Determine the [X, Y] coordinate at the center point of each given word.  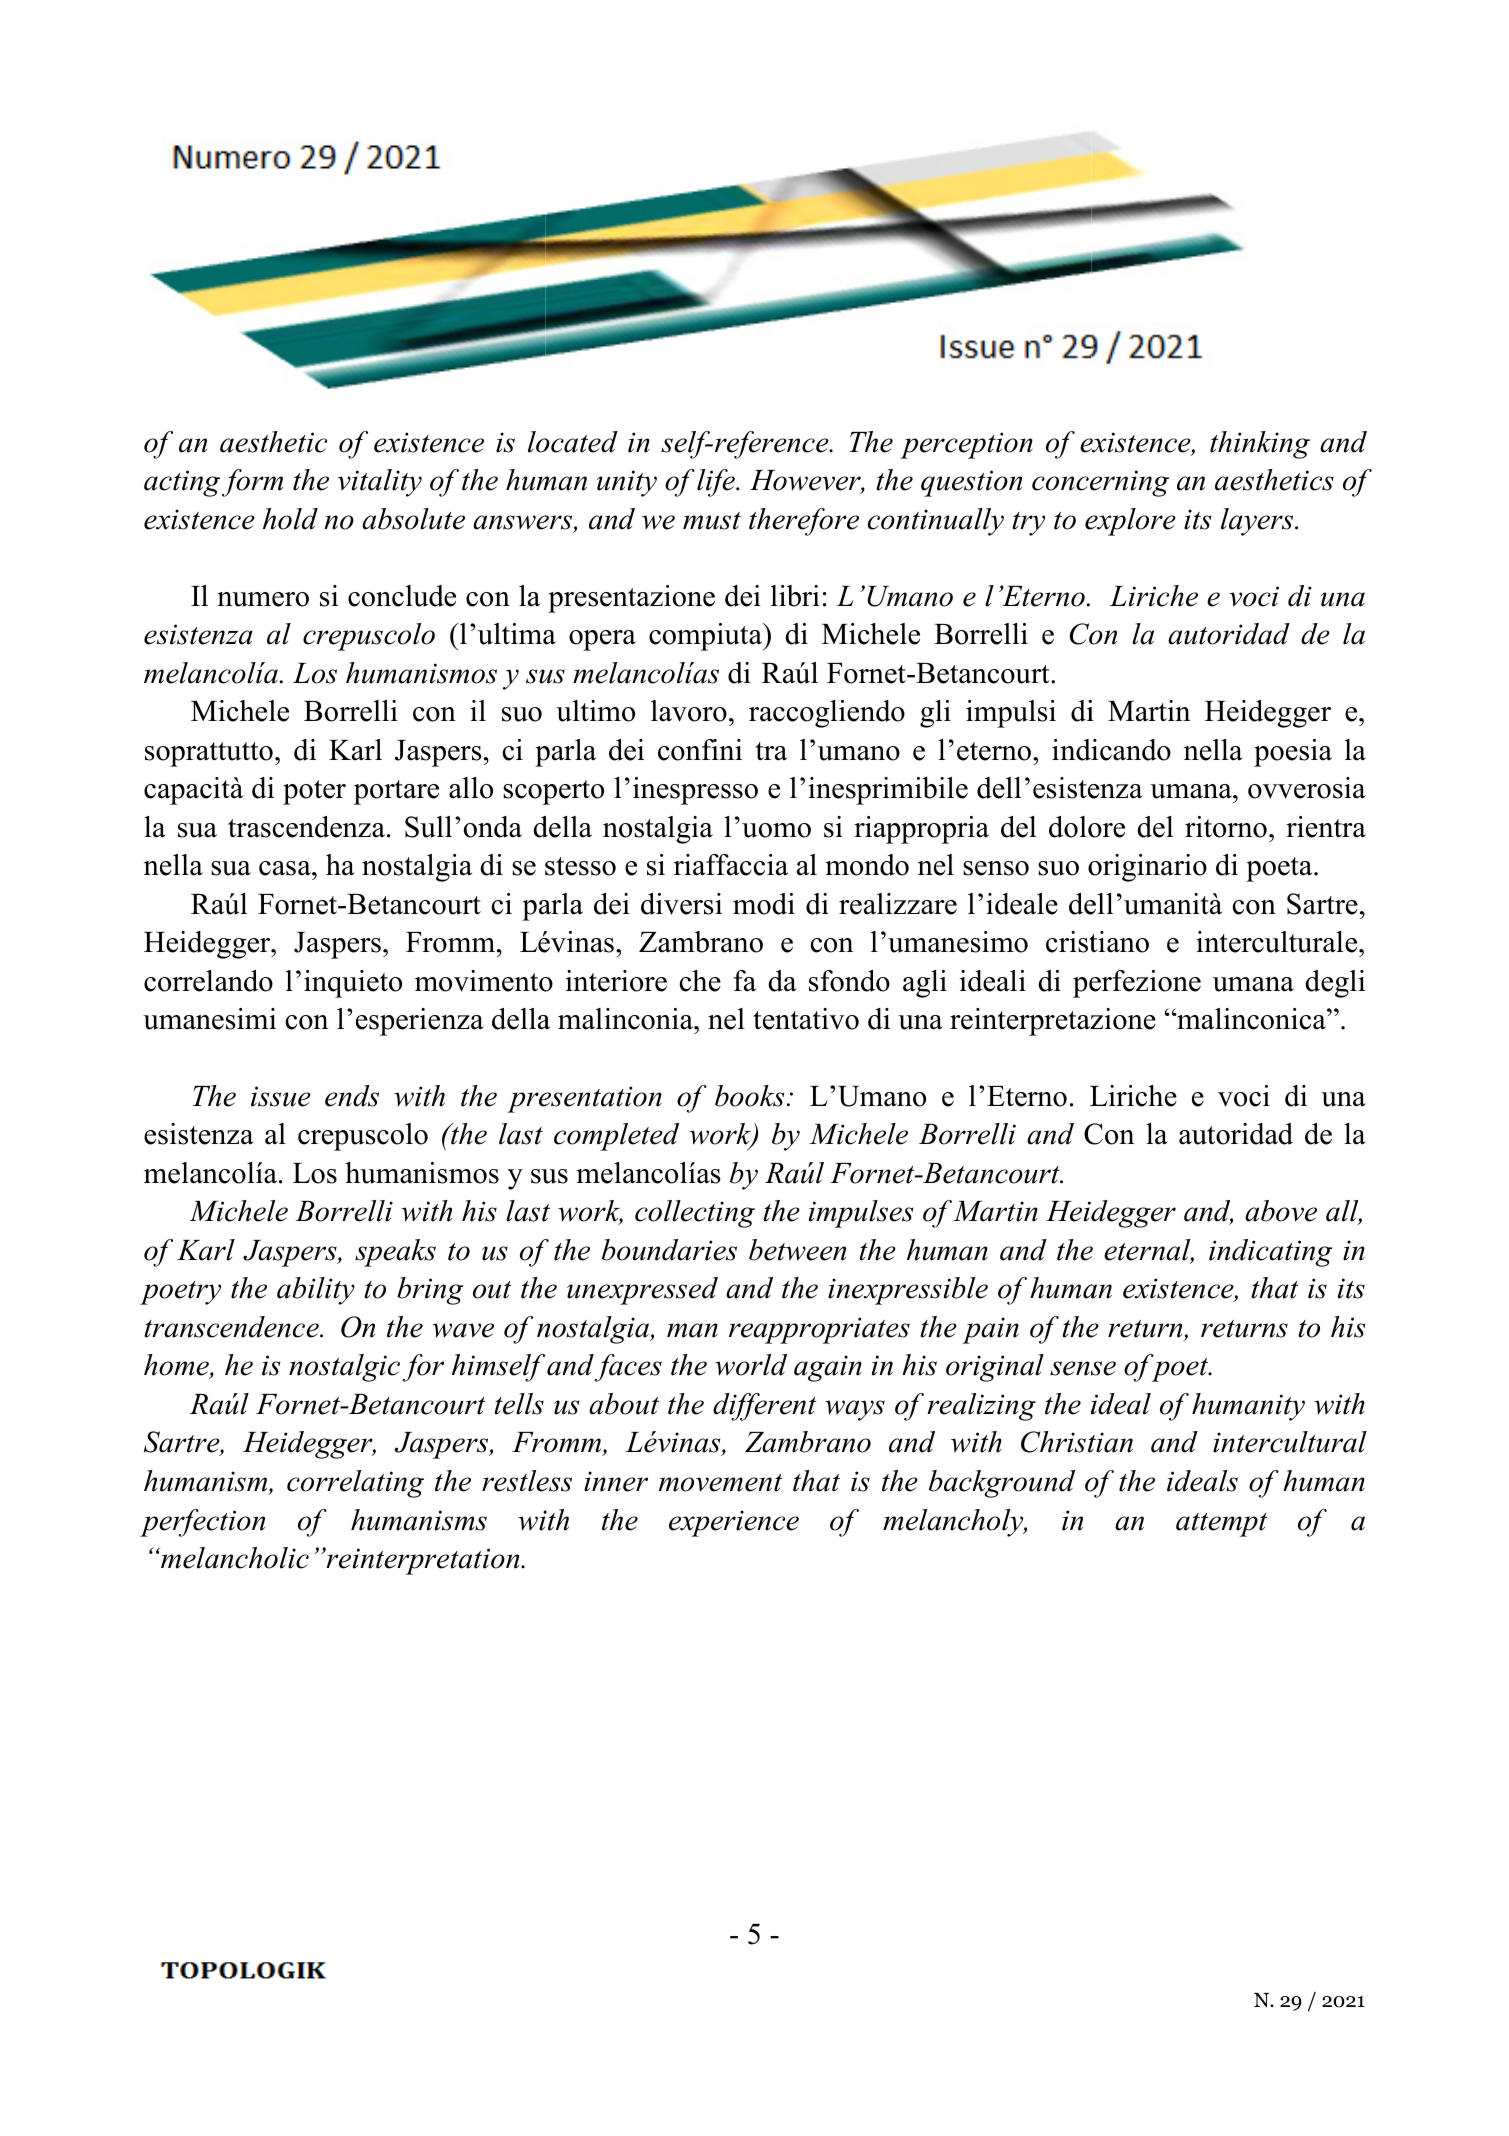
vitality [380, 483]
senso [996, 868]
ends [352, 1096]
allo [471, 788]
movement [720, 1483]
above [1281, 1211]
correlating [355, 1484]
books [749, 1096]
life [717, 483]
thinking [1260, 445]
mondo [867, 865]
